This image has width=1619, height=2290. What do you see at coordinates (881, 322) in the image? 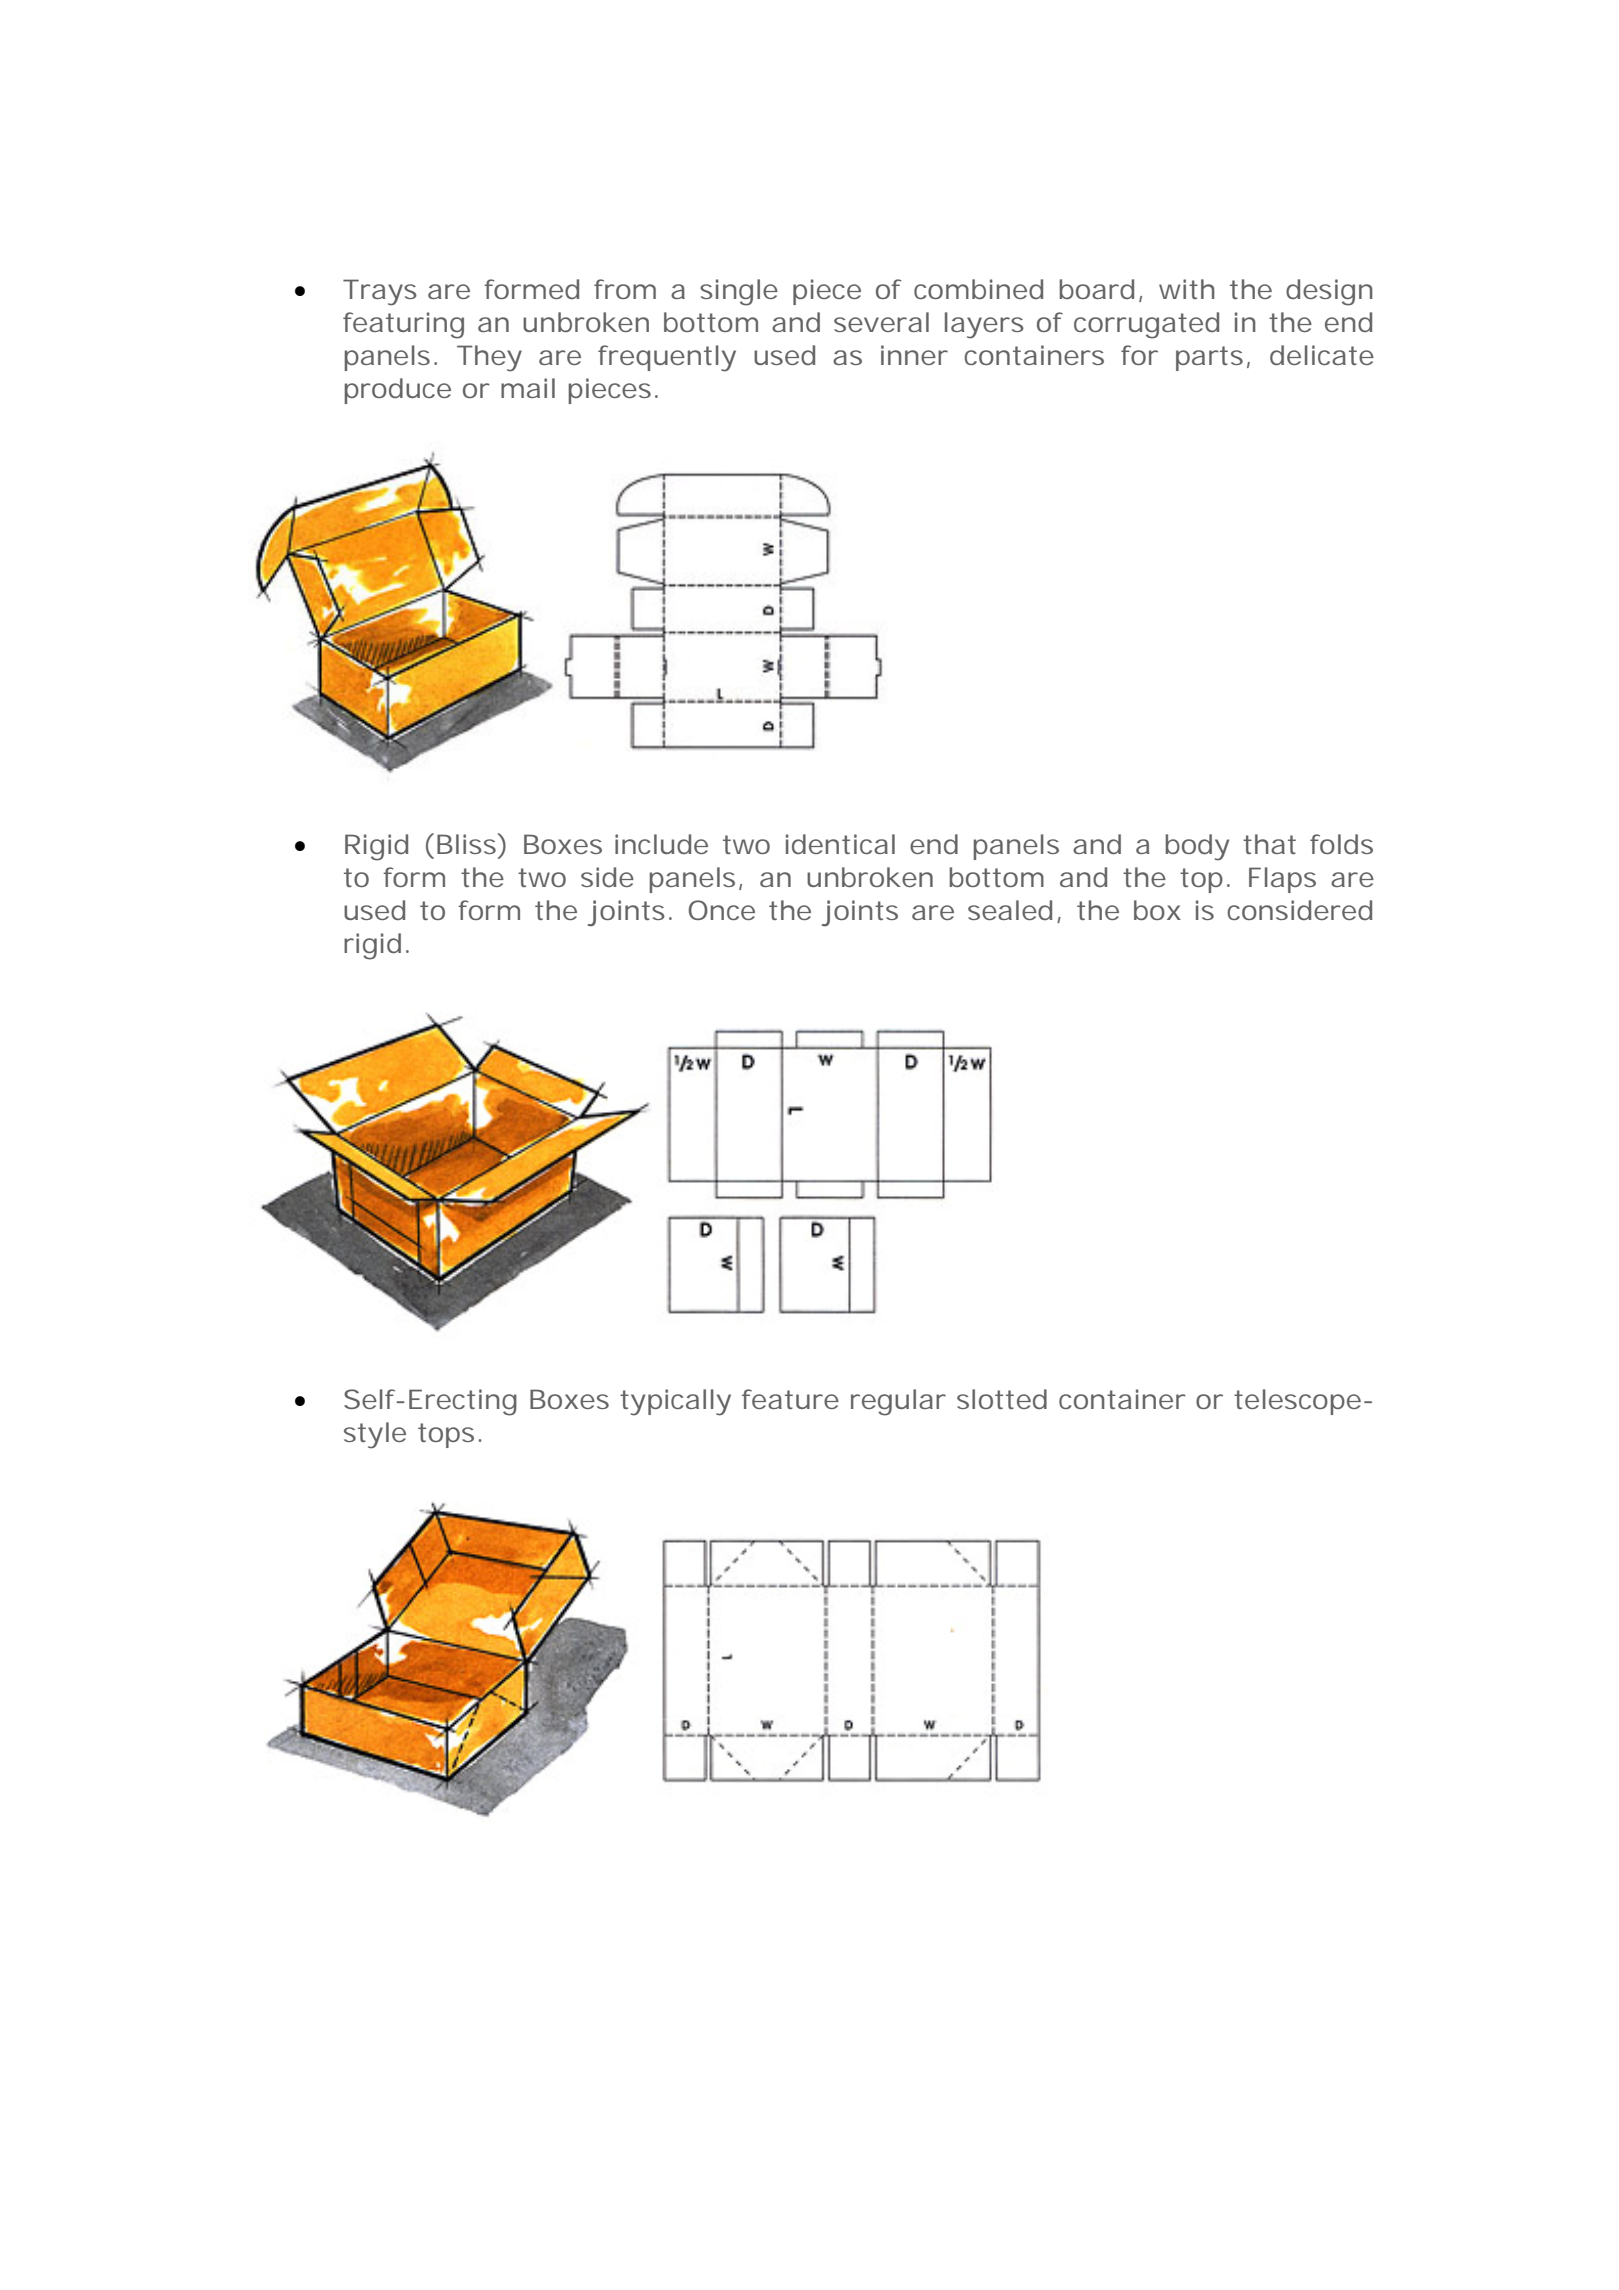
I see `several` at bounding box center [881, 322].
